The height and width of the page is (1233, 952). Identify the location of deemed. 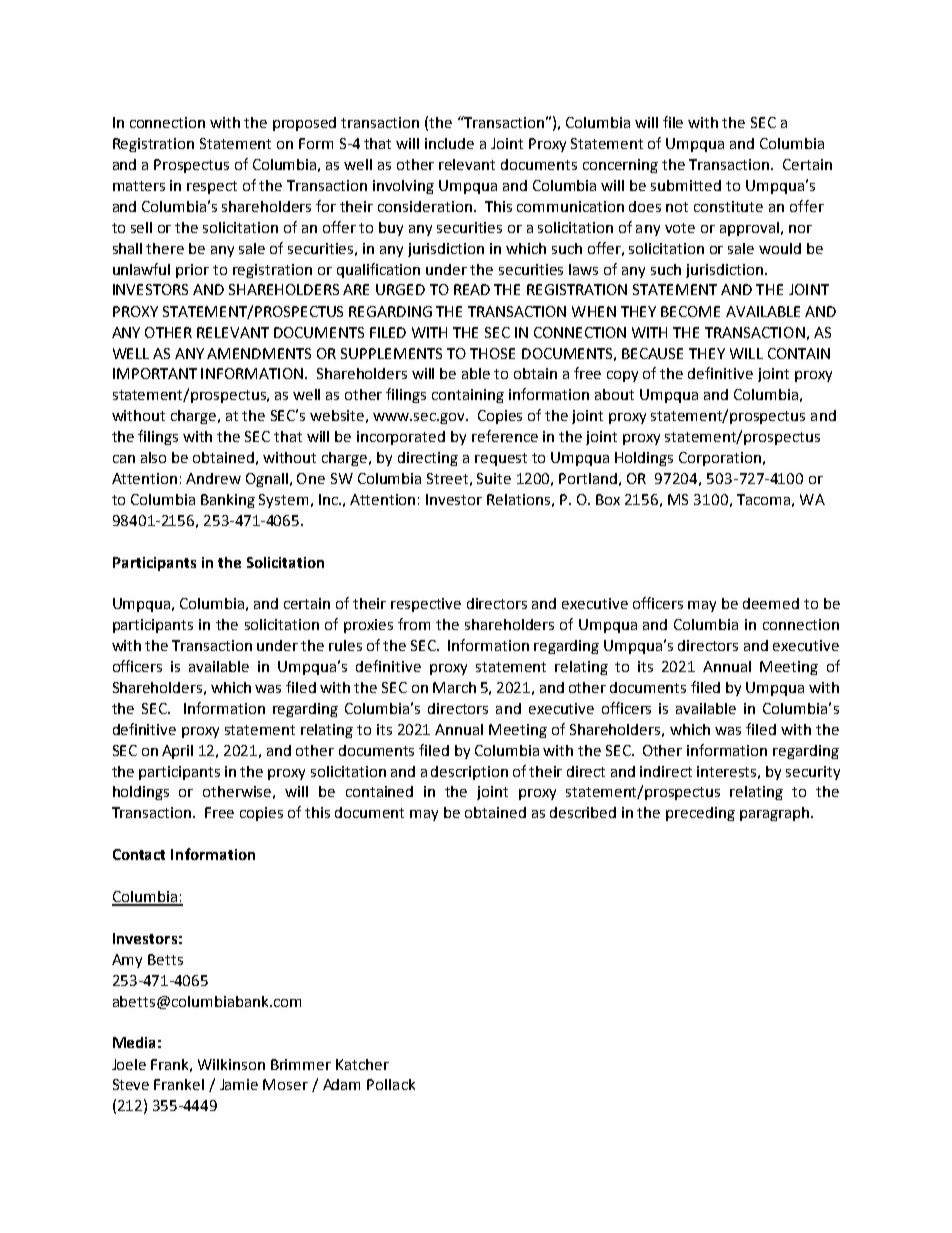
(771, 603).
